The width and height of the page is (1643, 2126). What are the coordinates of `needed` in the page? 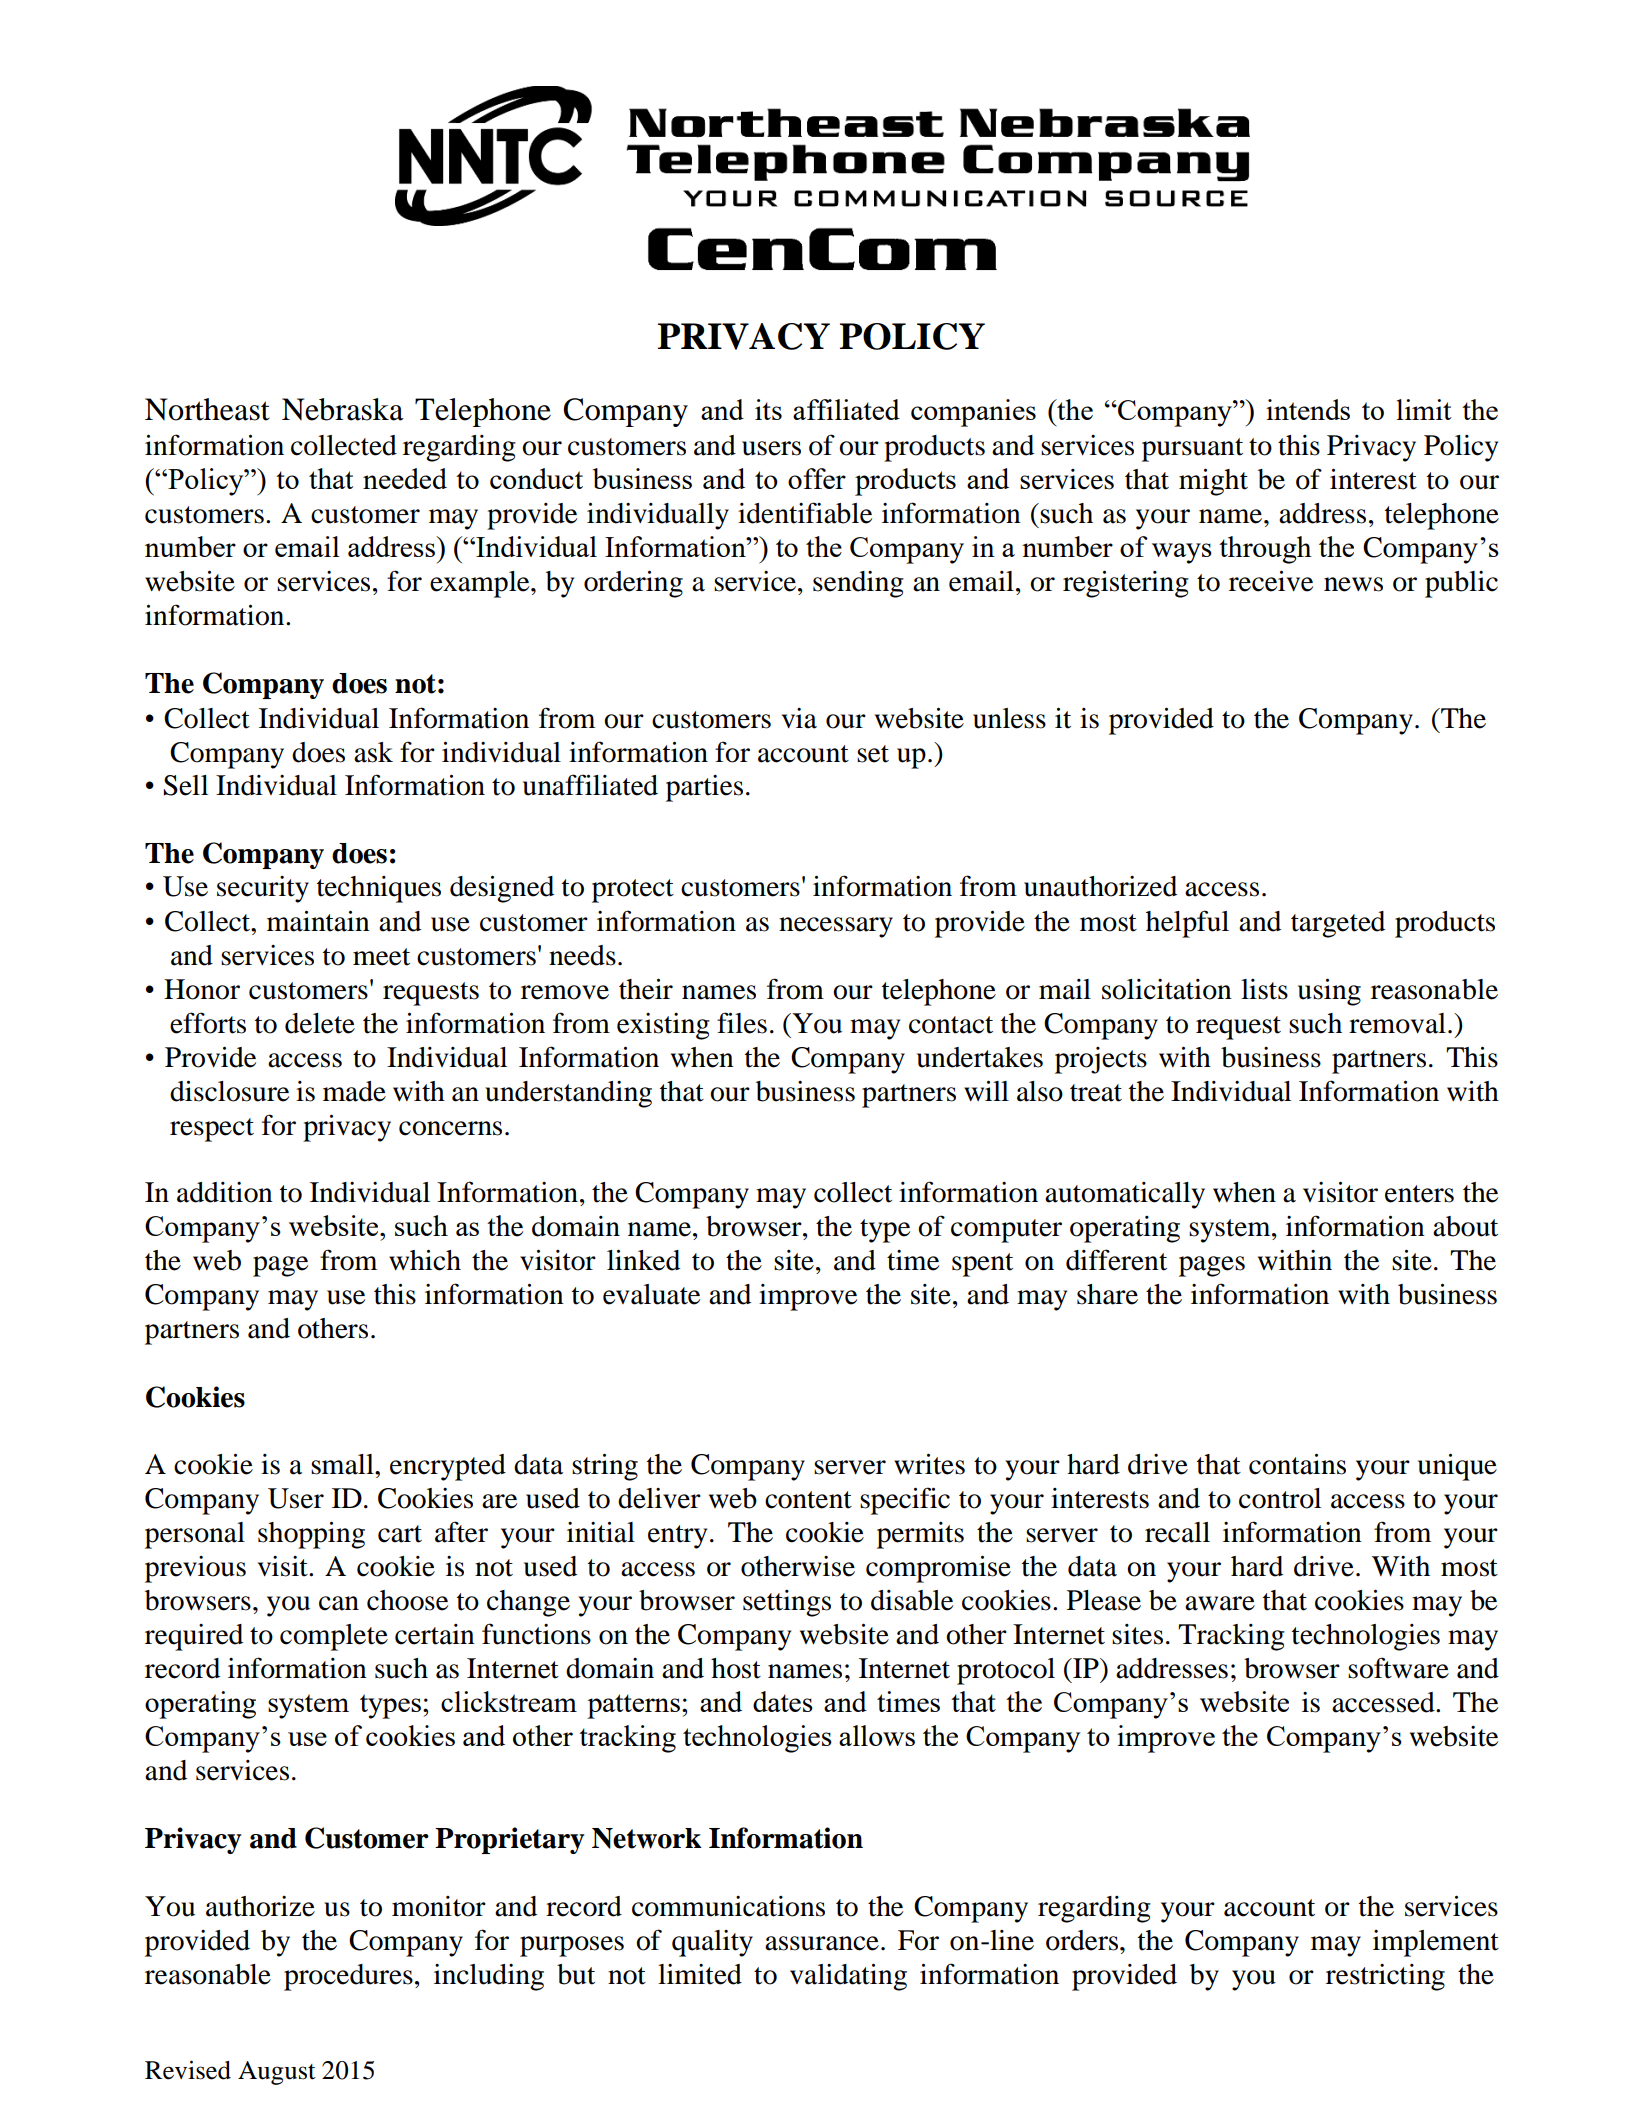 It's located at (405, 478).
